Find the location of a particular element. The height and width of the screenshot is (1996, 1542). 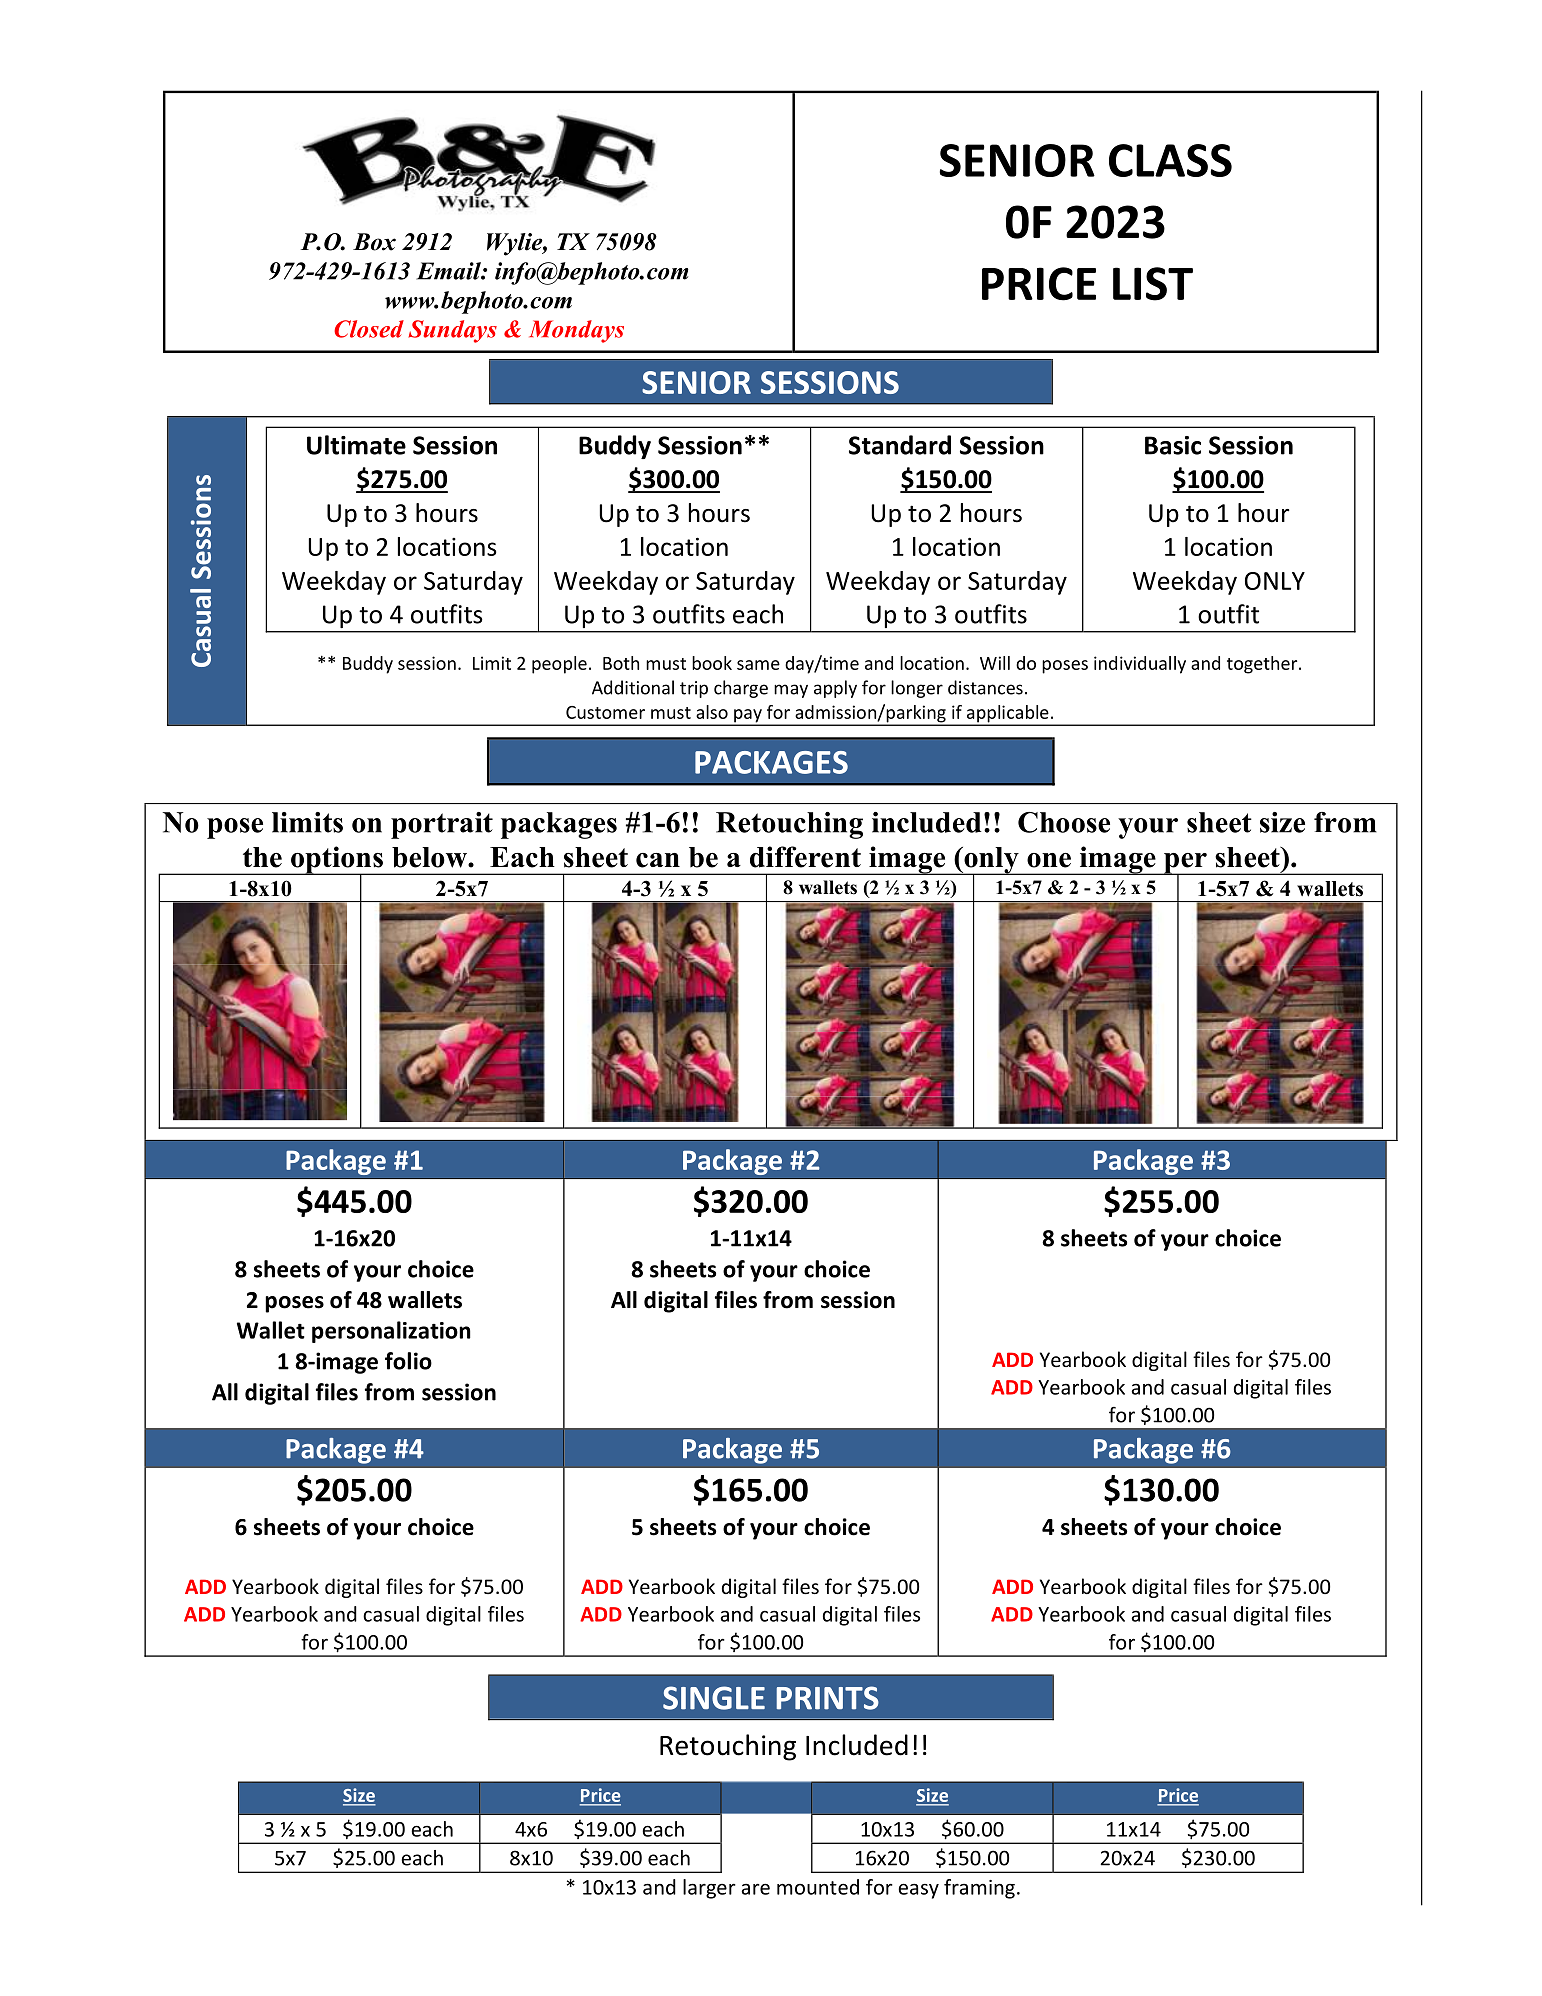

Box is located at coordinates (374, 242).
